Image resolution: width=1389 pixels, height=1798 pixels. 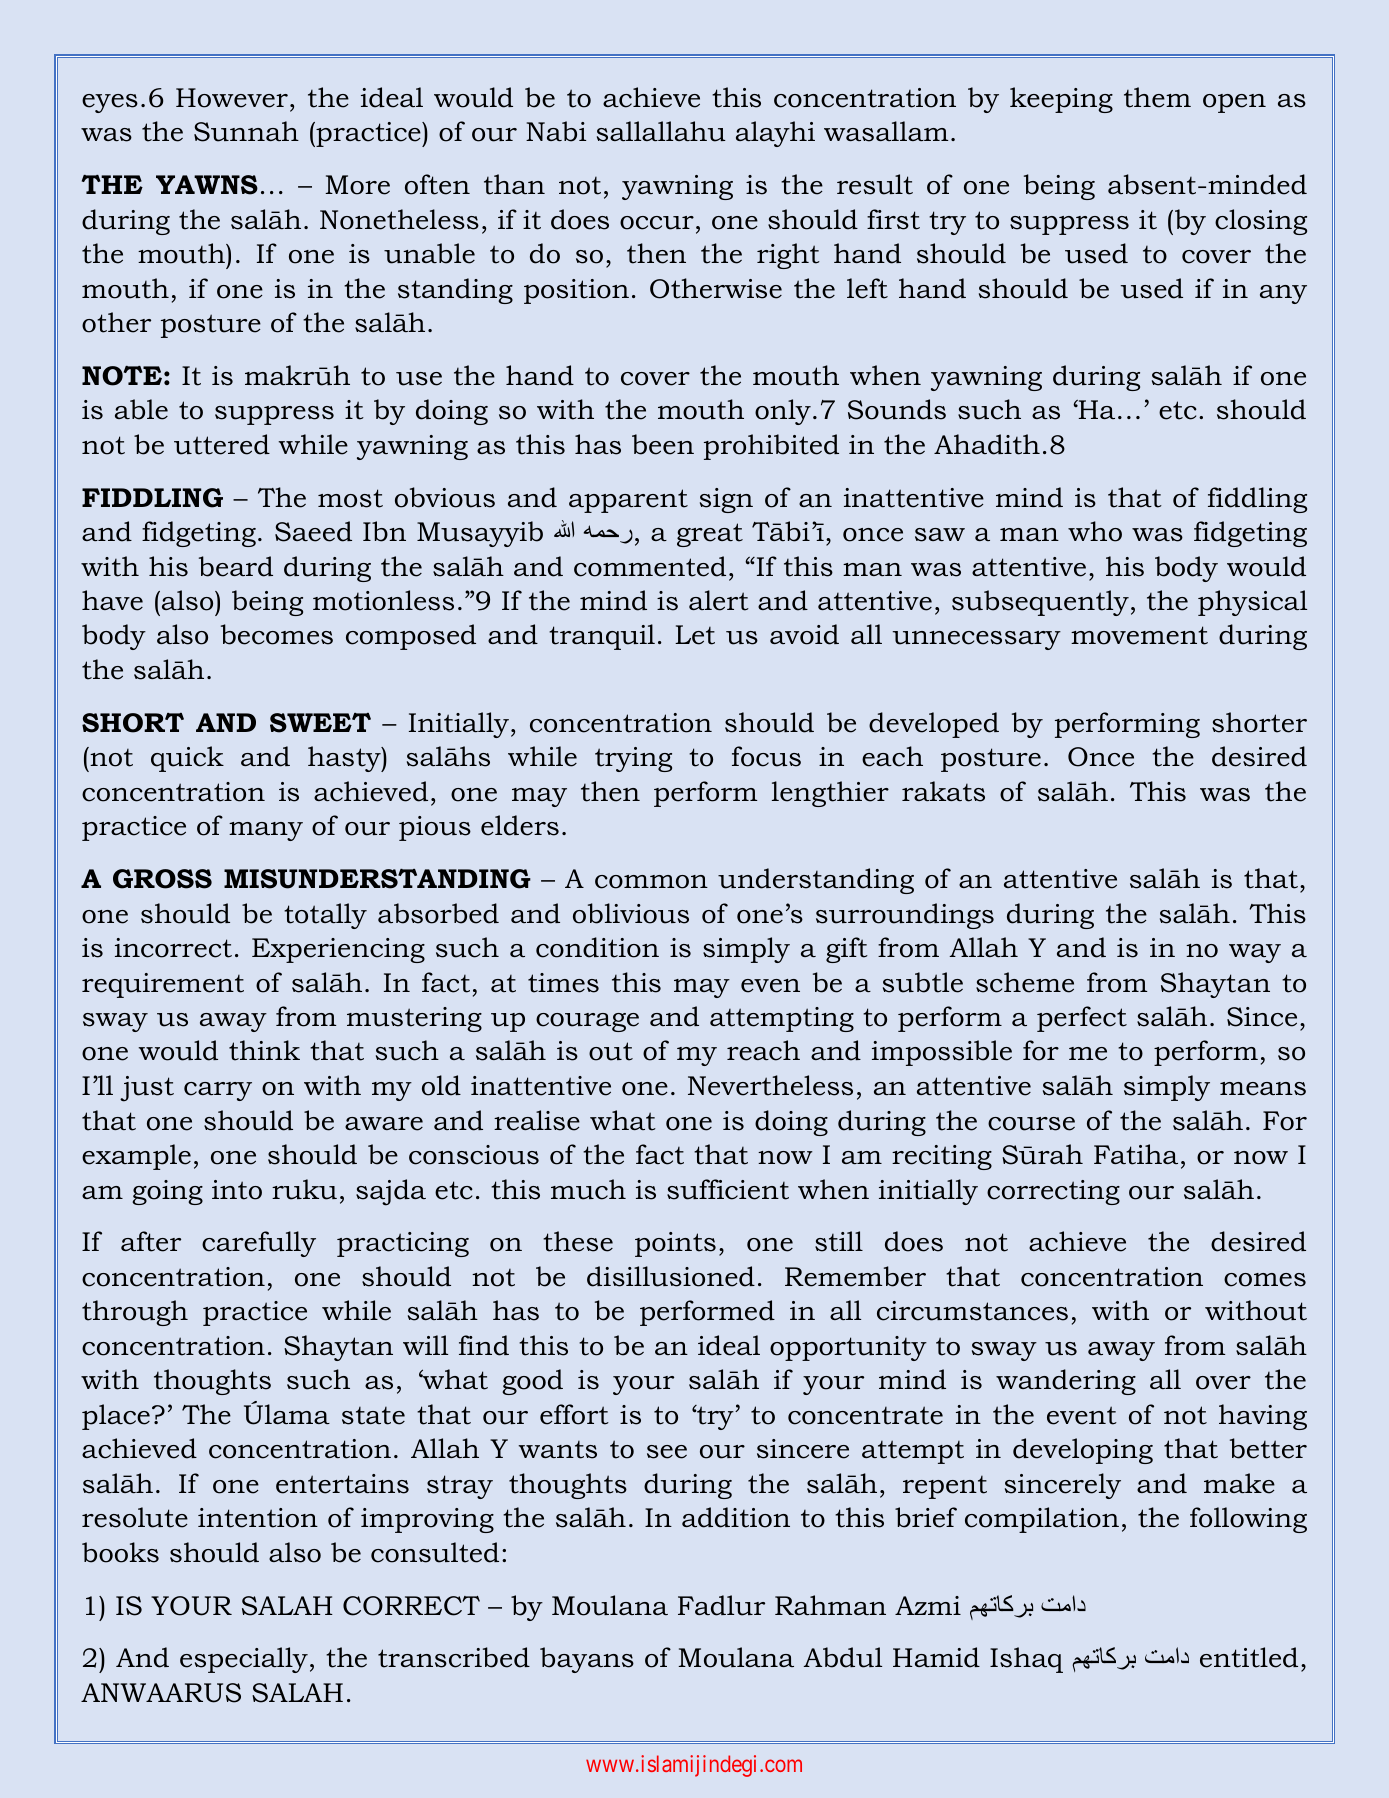 What do you see at coordinates (830, 1605) in the document?
I see `Rahman` at bounding box center [830, 1605].
